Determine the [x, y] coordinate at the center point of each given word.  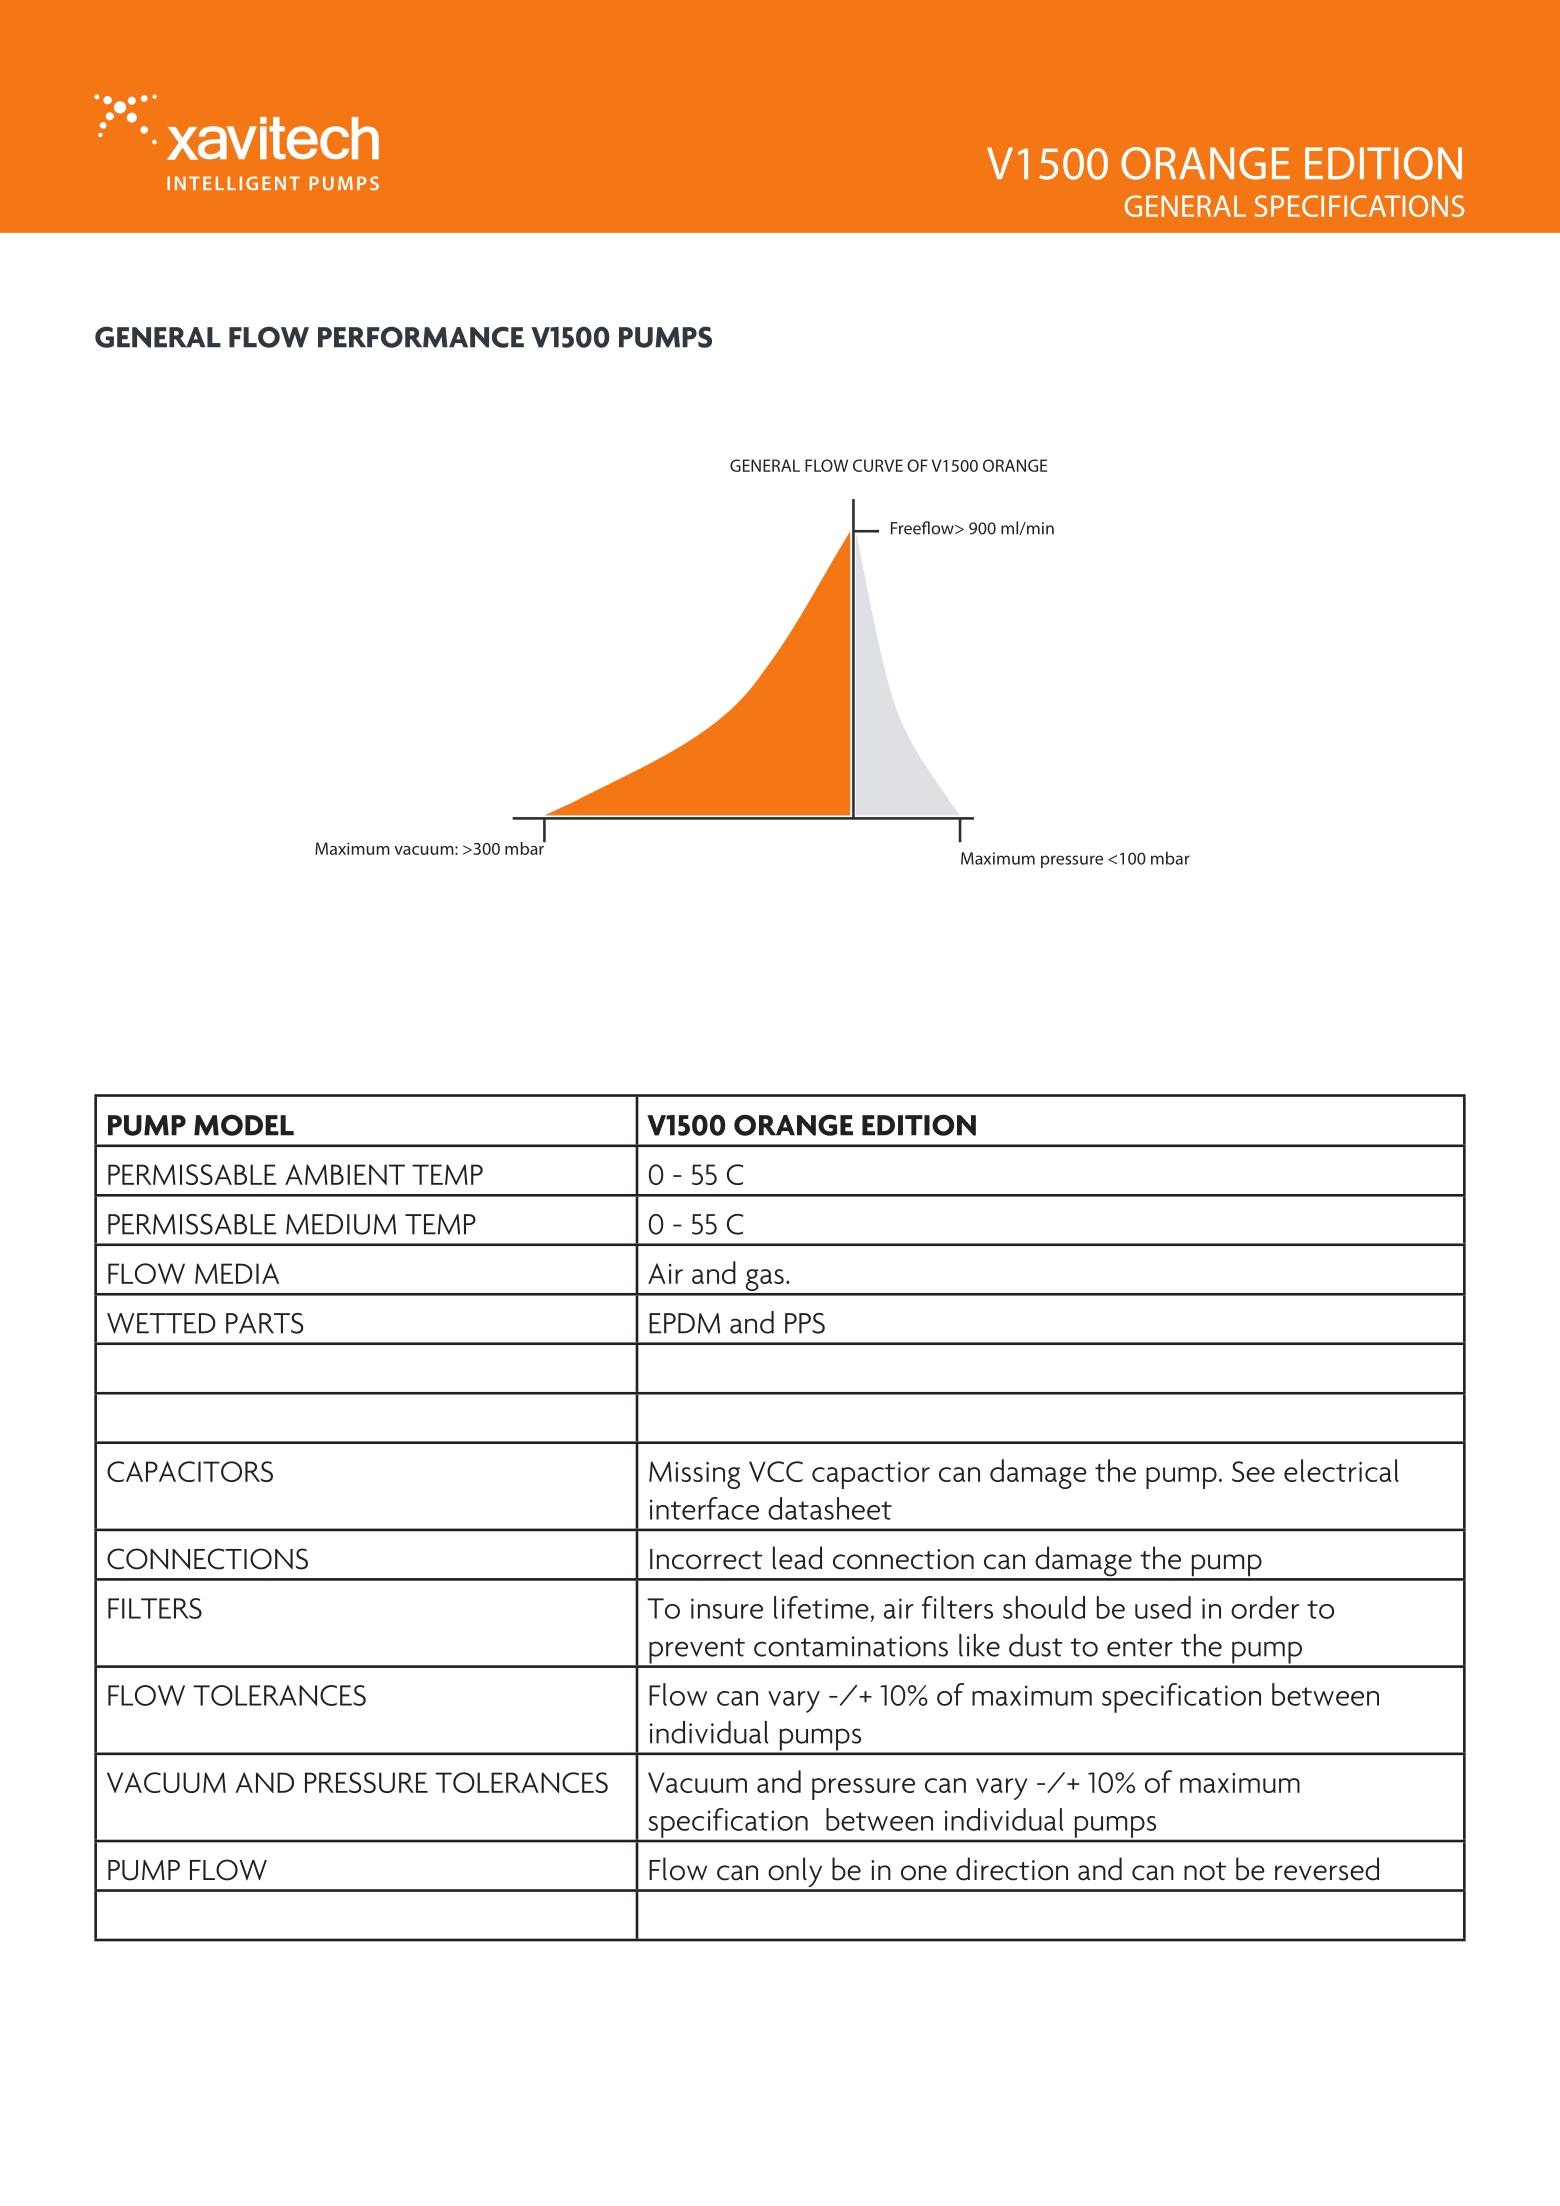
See [1253, 1471]
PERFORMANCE [421, 337]
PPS [805, 1323]
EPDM [684, 1323]
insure [727, 1608]
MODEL [244, 1125]
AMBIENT [345, 1174]
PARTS [264, 1323]
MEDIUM [341, 1224]
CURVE [878, 465]
